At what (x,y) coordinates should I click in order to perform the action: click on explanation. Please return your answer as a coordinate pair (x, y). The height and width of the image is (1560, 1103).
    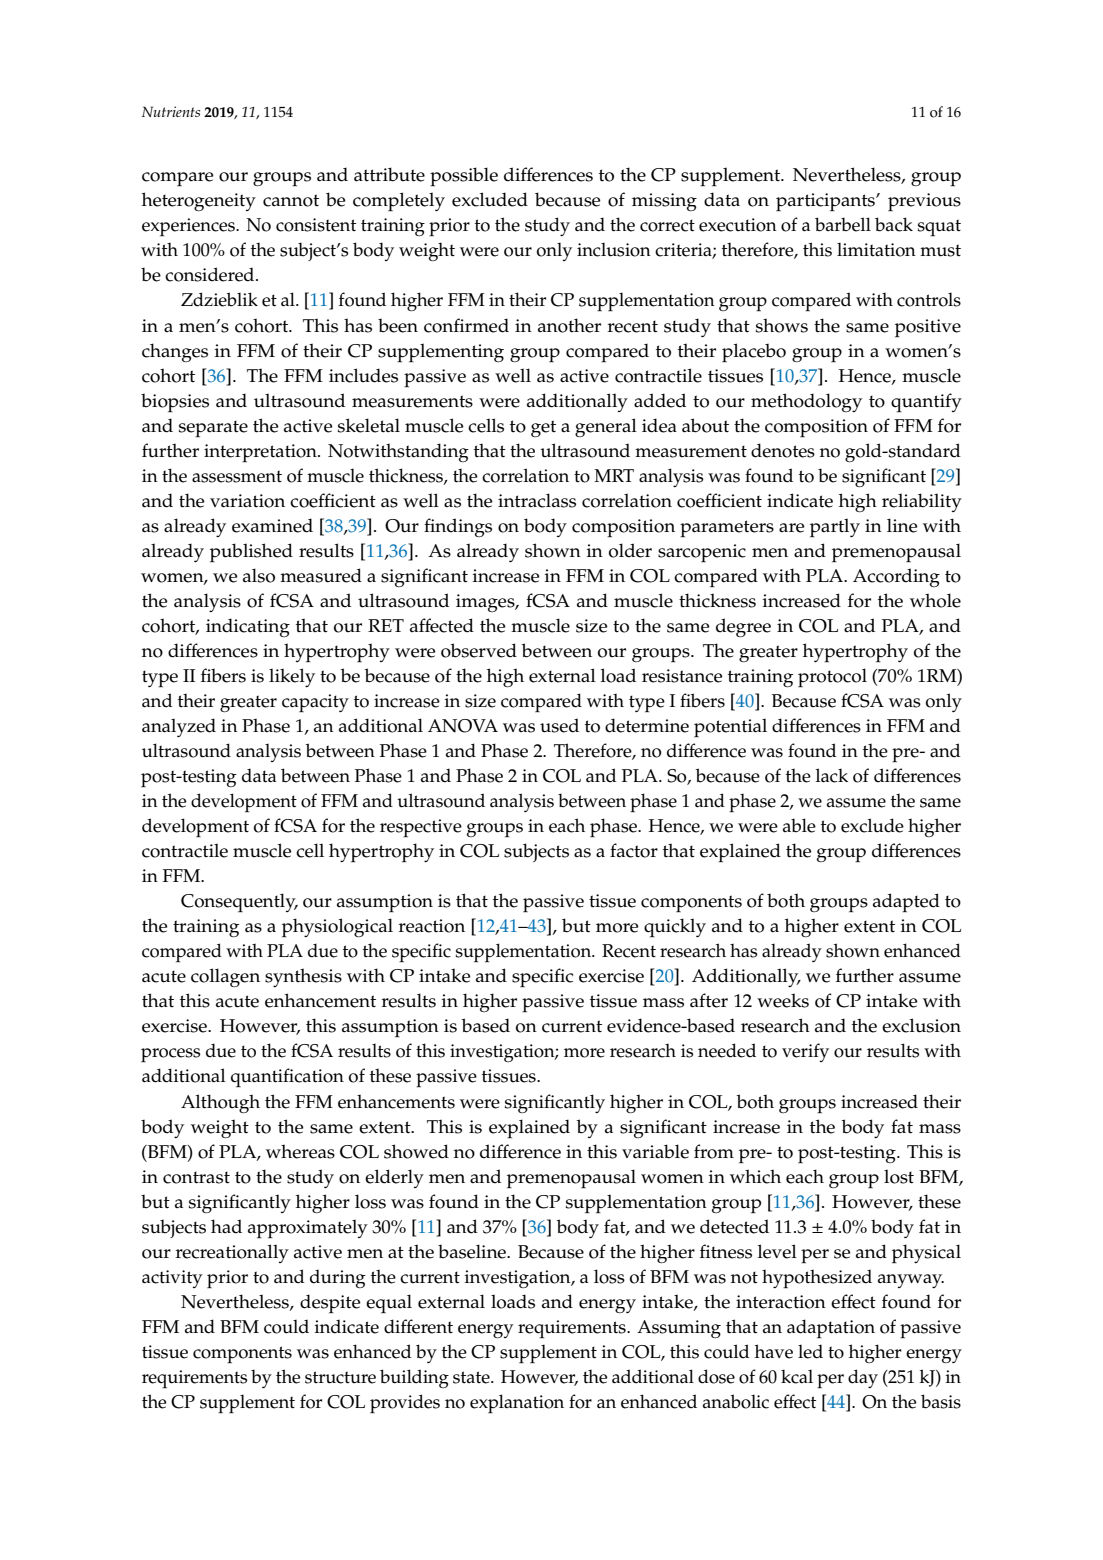
    Looking at the image, I should click on (517, 1403).
